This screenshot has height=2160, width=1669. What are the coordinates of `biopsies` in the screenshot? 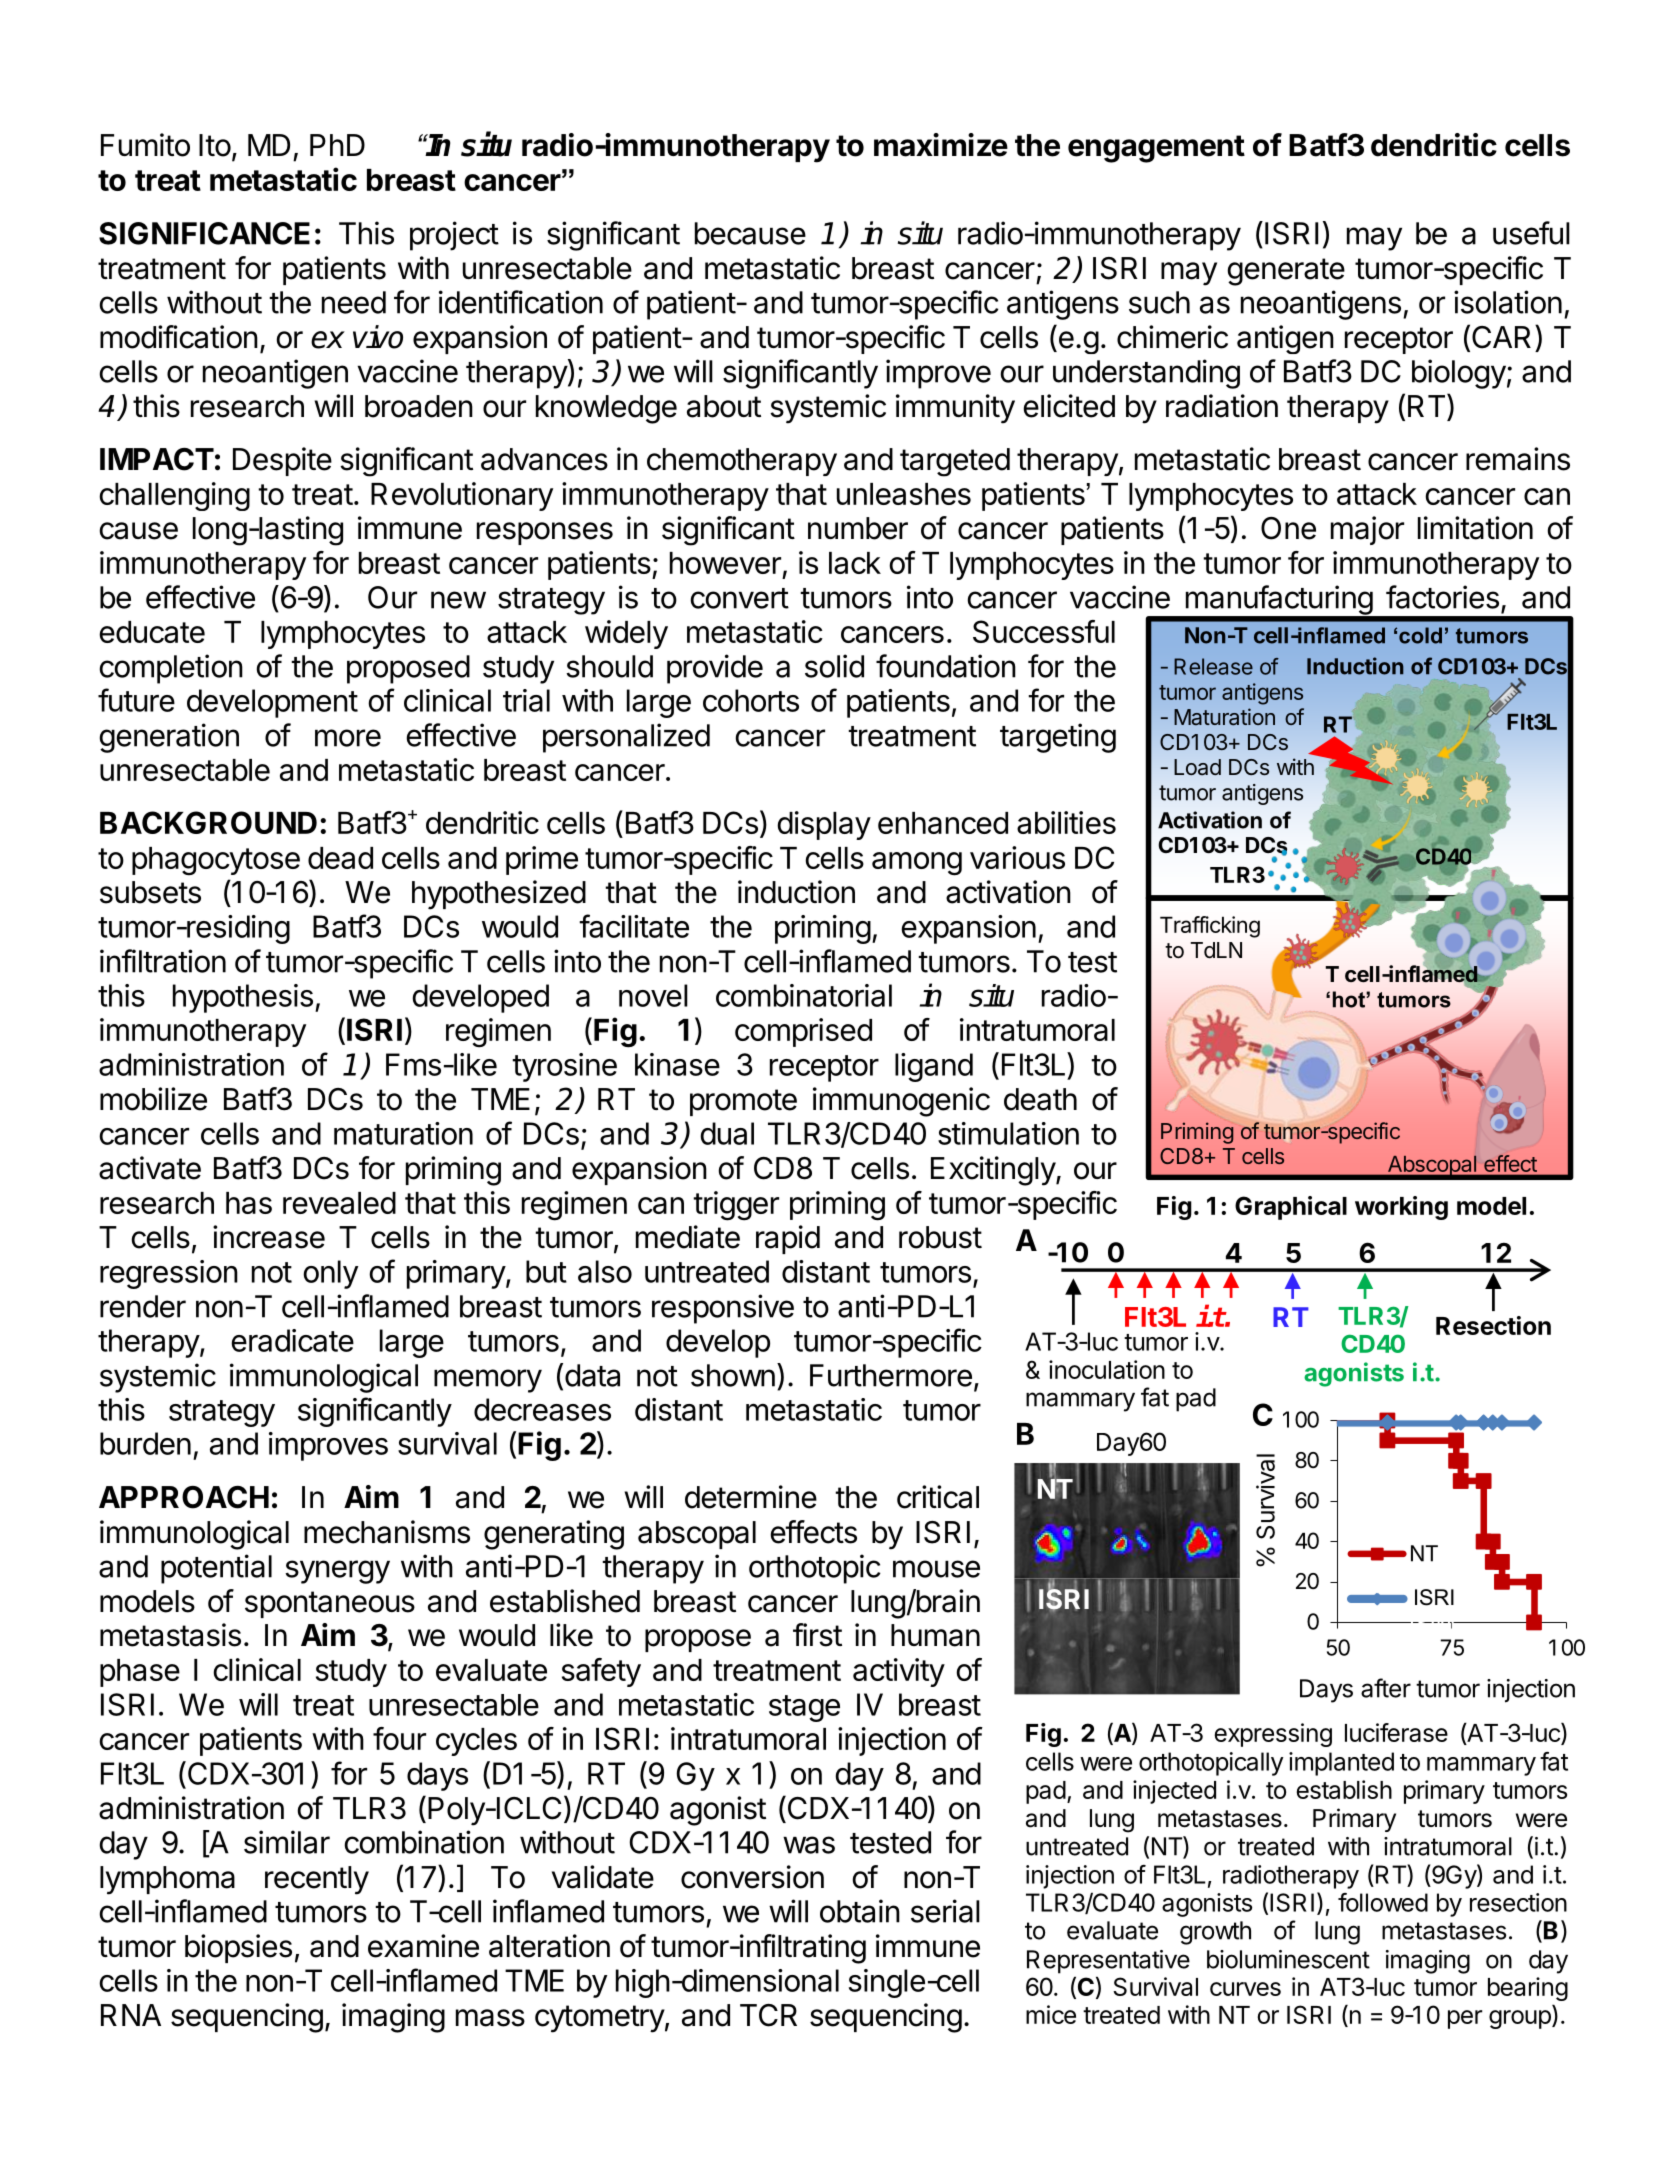 It's located at (238, 1948).
